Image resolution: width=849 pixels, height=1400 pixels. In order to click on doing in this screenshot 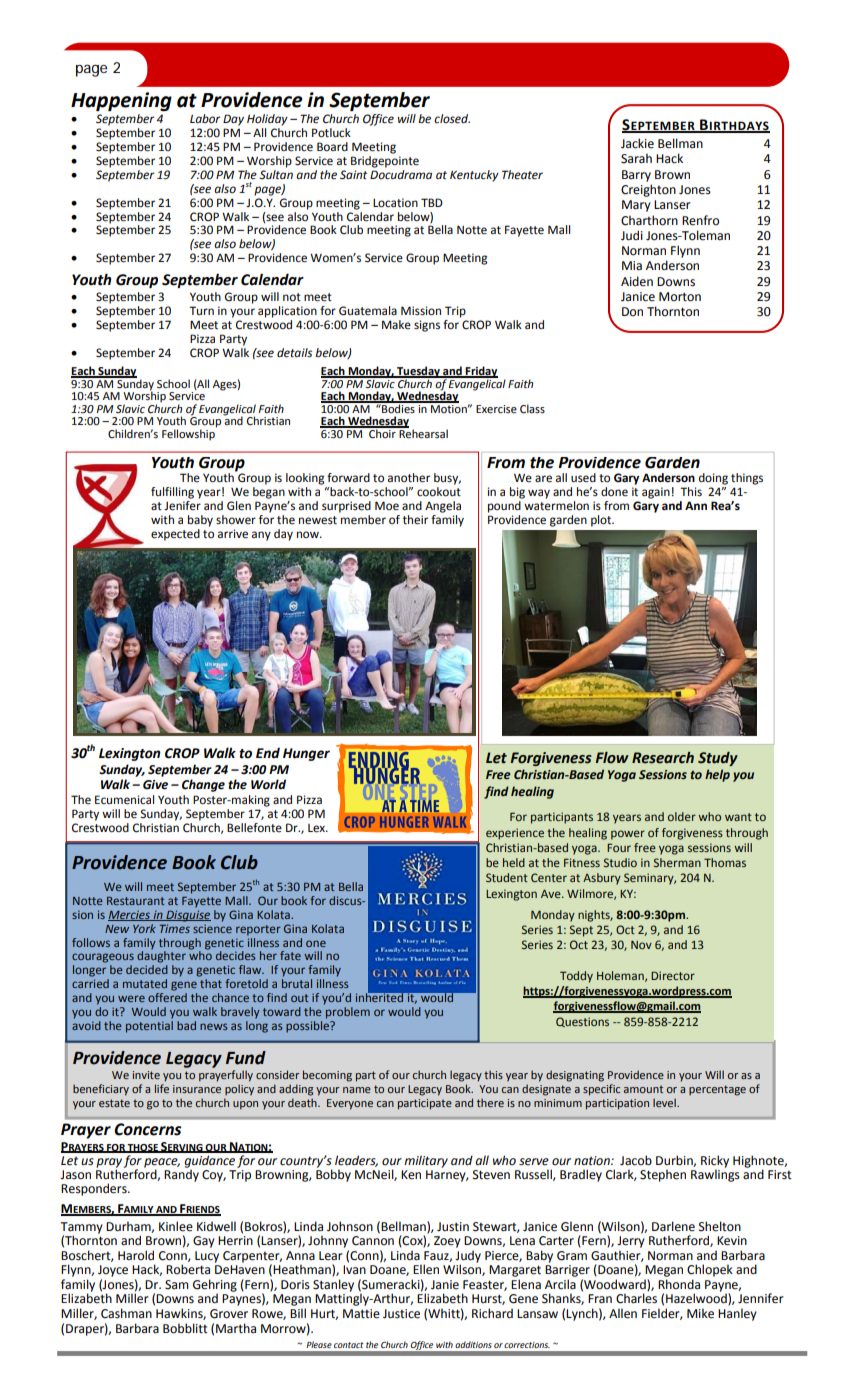, I will do `click(713, 479)`.
